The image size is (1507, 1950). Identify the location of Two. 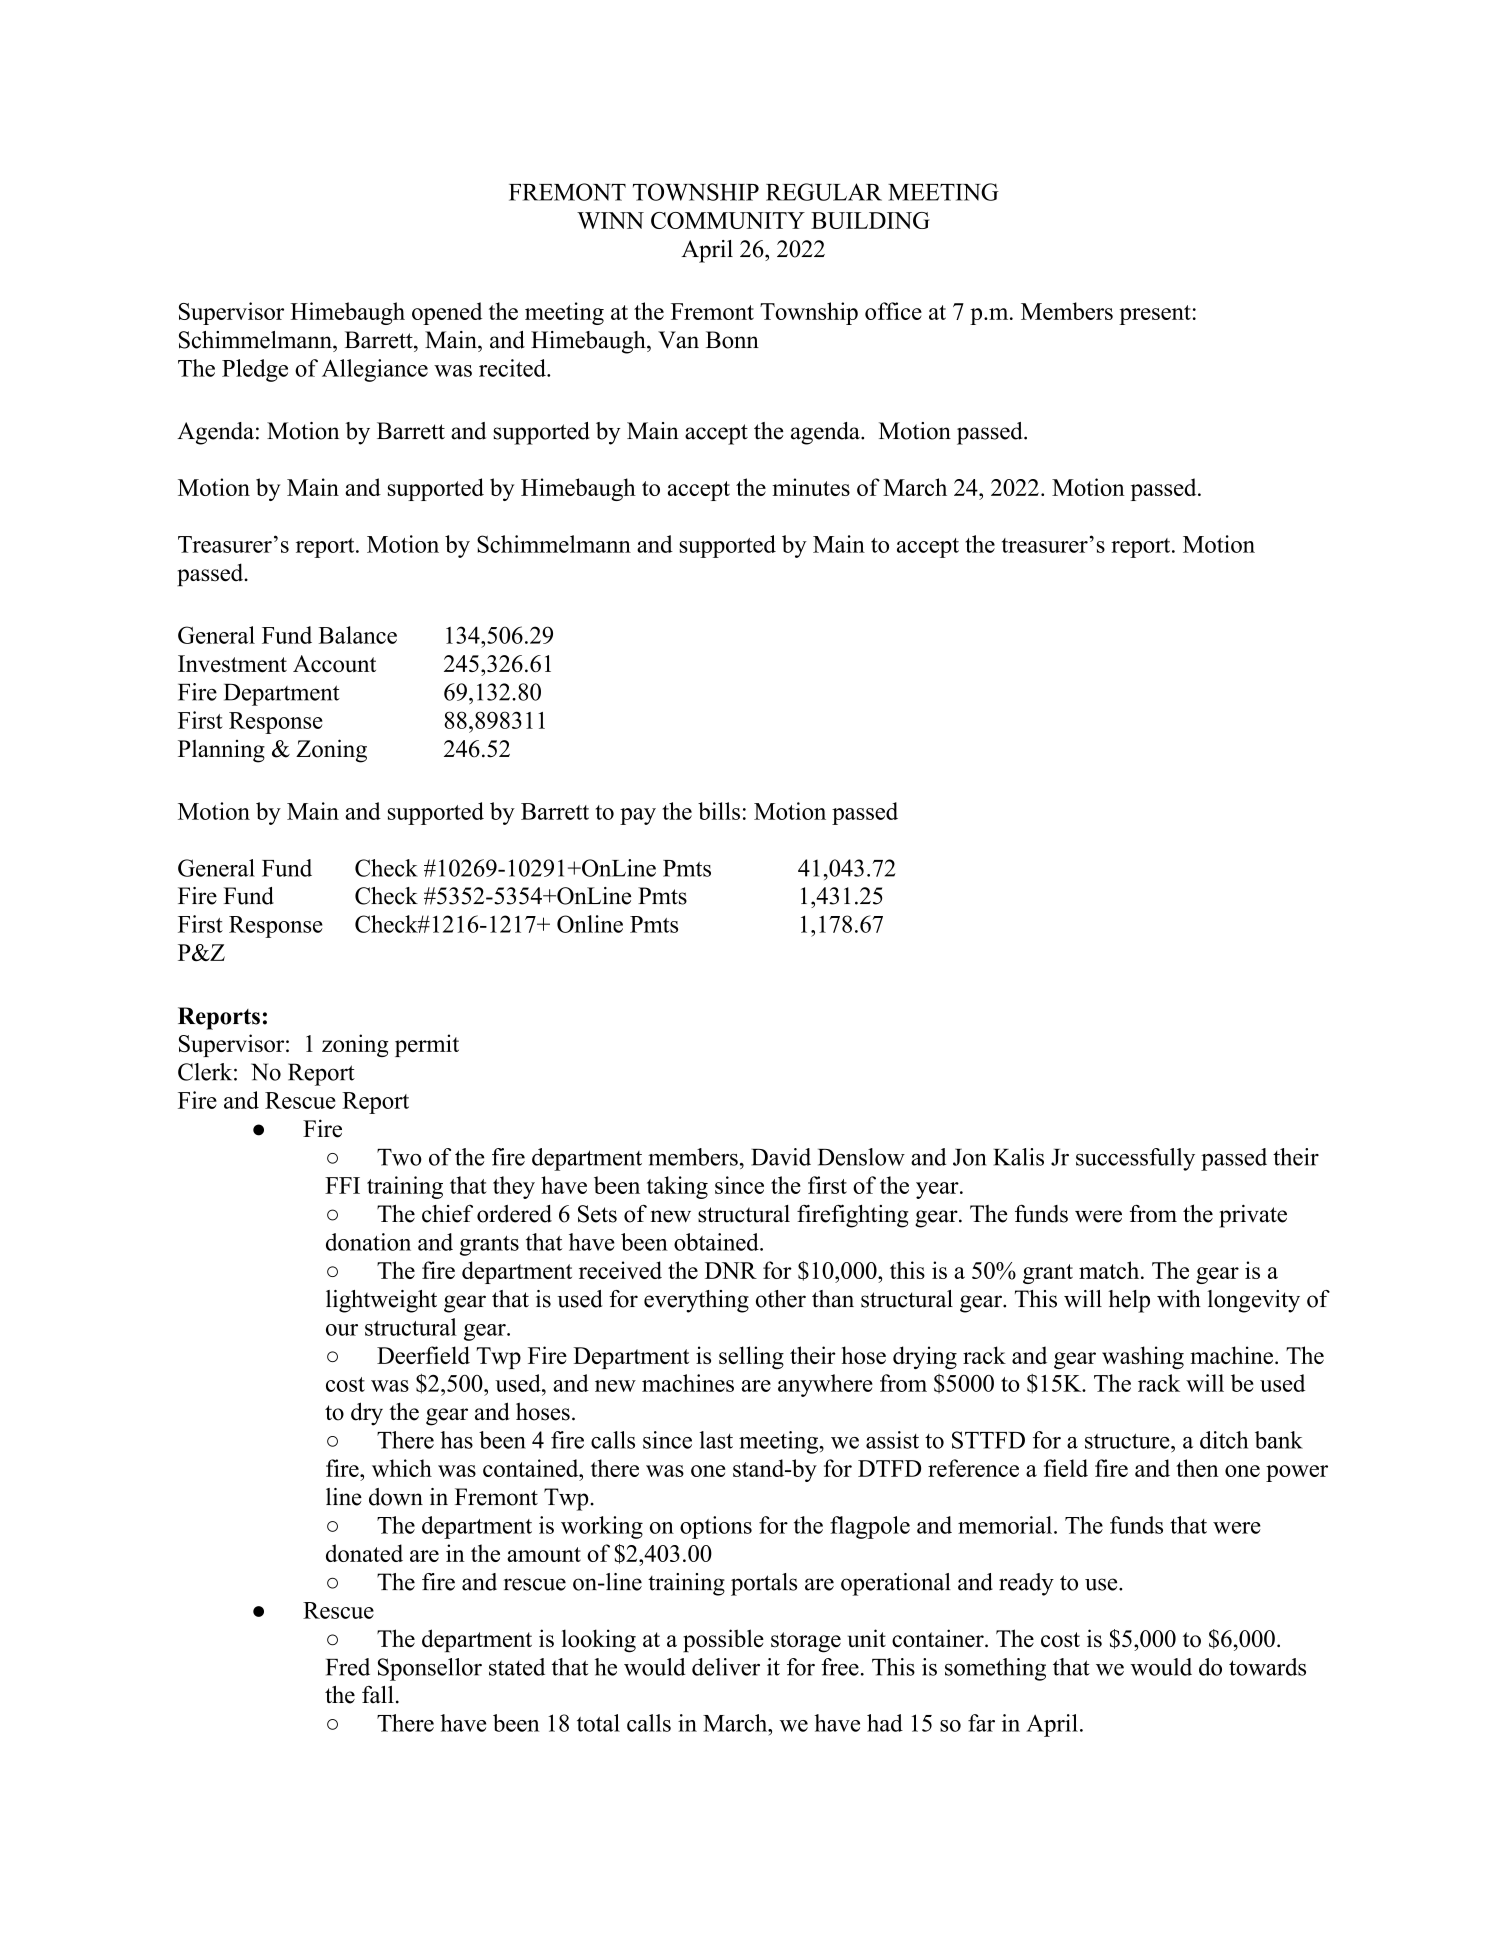
(399, 1157).
